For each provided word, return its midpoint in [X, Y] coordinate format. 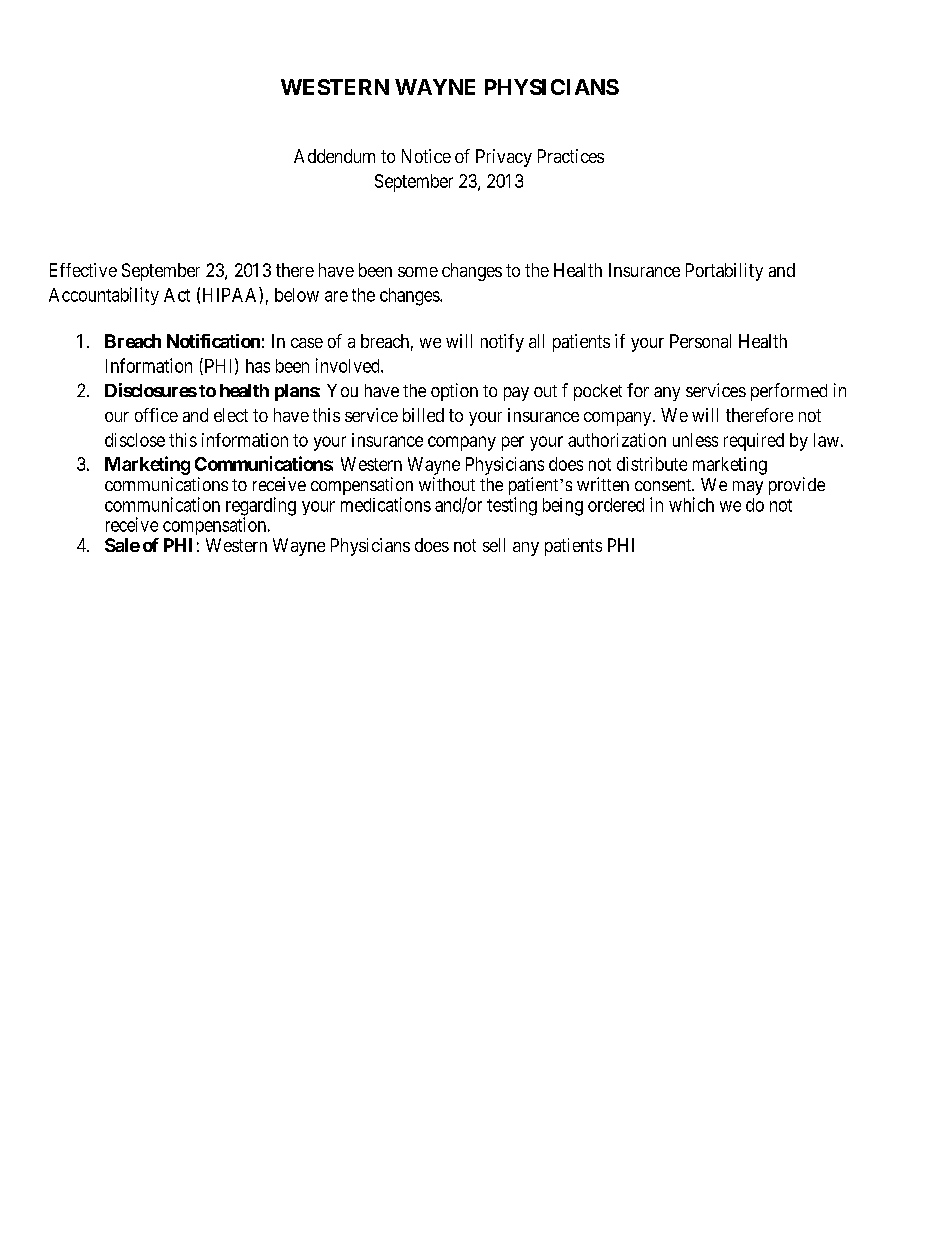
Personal [700, 341]
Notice [426, 156]
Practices [571, 156]
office [156, 415]
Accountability [104, 296]
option [454, 392]
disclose [135, 440]
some [418, 272]
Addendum [334, 156]
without [447, 484]
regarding [261, 507]
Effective [83, 270]
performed [789, 392]
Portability [724, 272]
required [754, 442]
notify [502, 343]
